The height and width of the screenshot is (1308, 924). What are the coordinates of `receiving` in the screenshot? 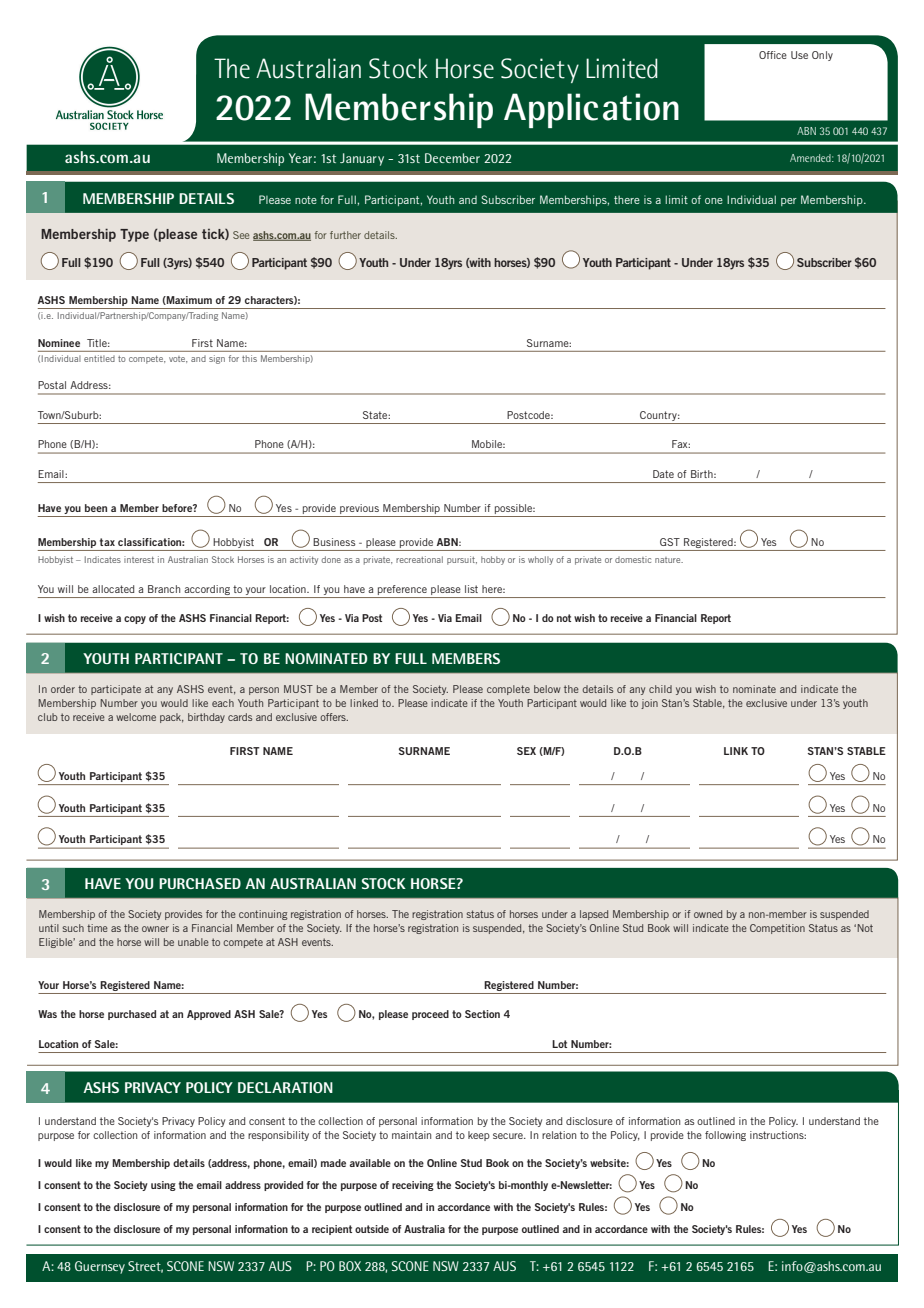 It's located at (413, 1186).
